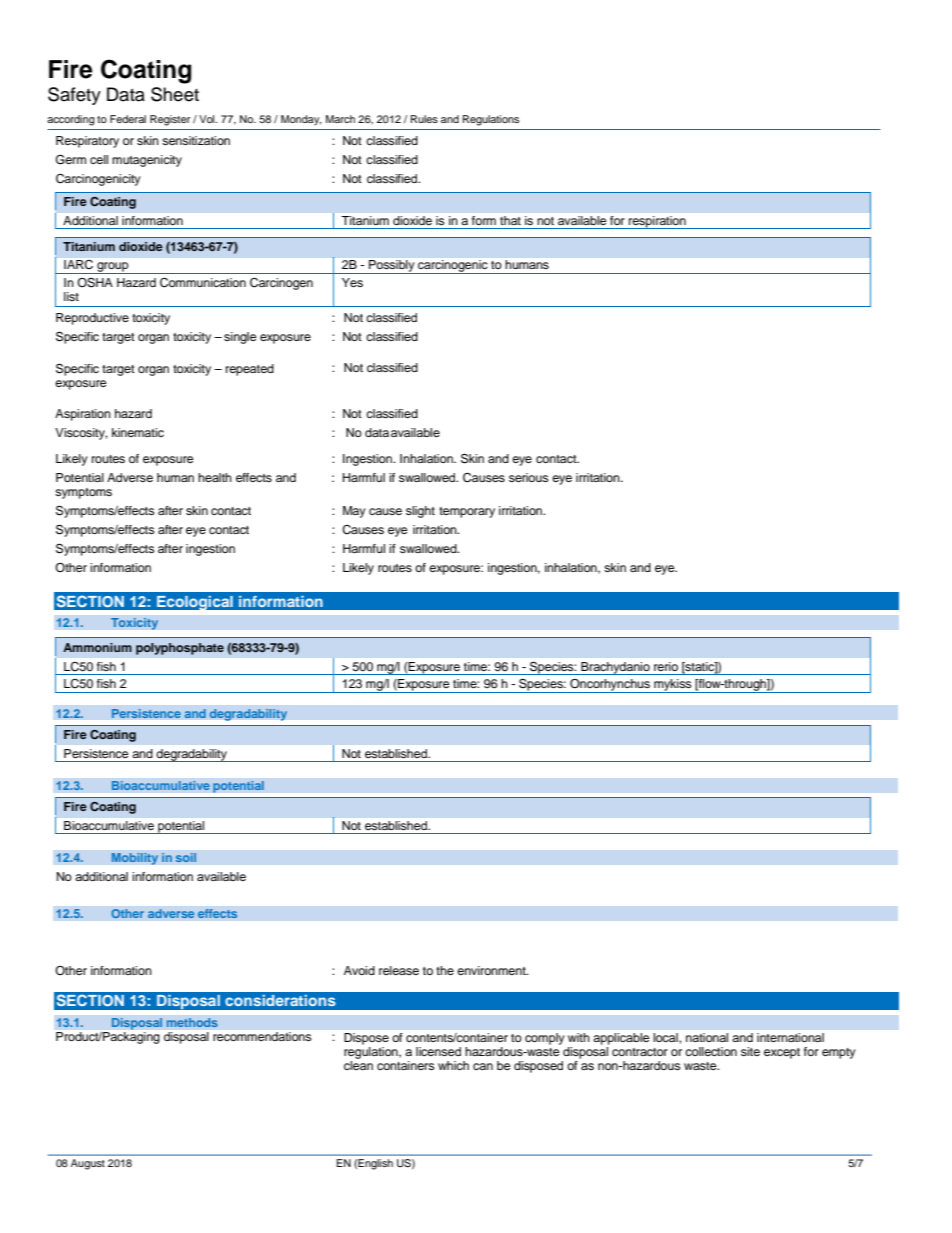 Image resolution: width=952 pixels, height=1233 pixels. What do you see at coordinates (666, 666) in the screenshot?
I see `rerio` at bounding box center [666, 666].
